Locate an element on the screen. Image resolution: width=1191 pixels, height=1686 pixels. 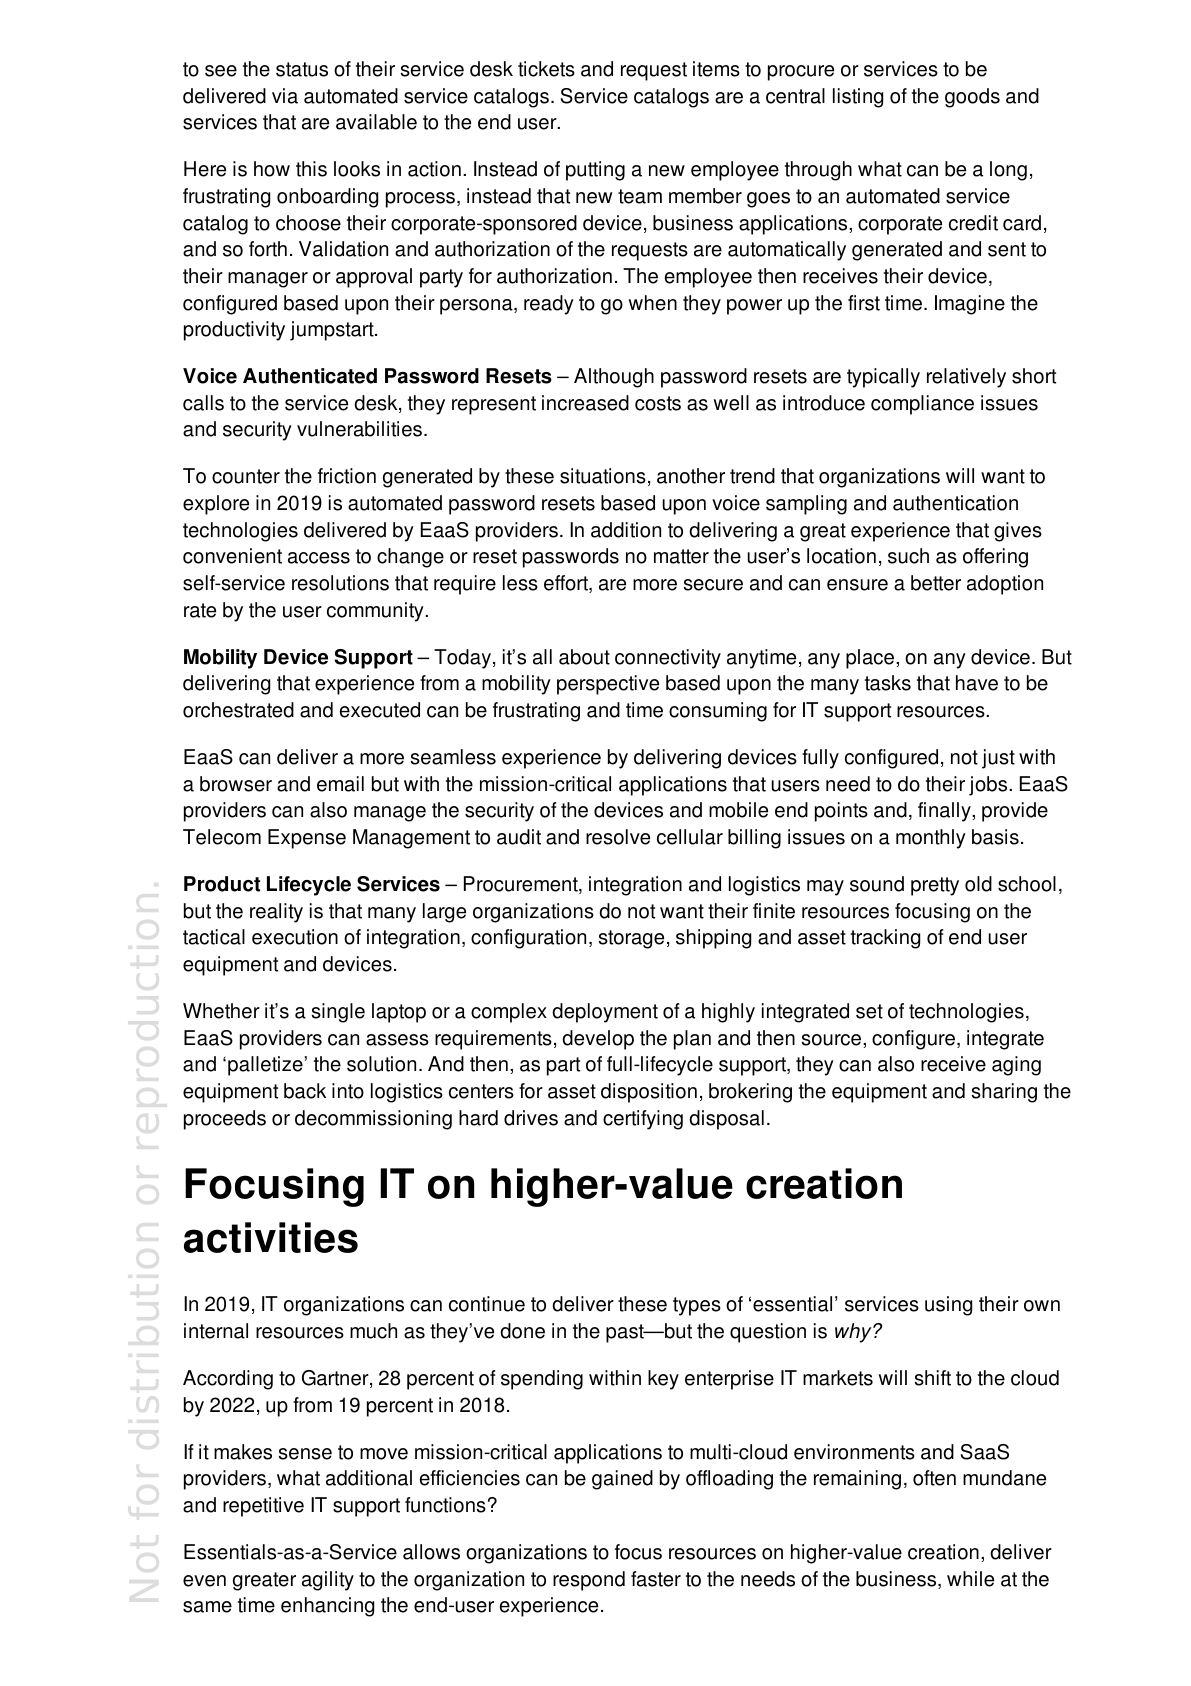
monthly is located at coordinates (931, 839).
